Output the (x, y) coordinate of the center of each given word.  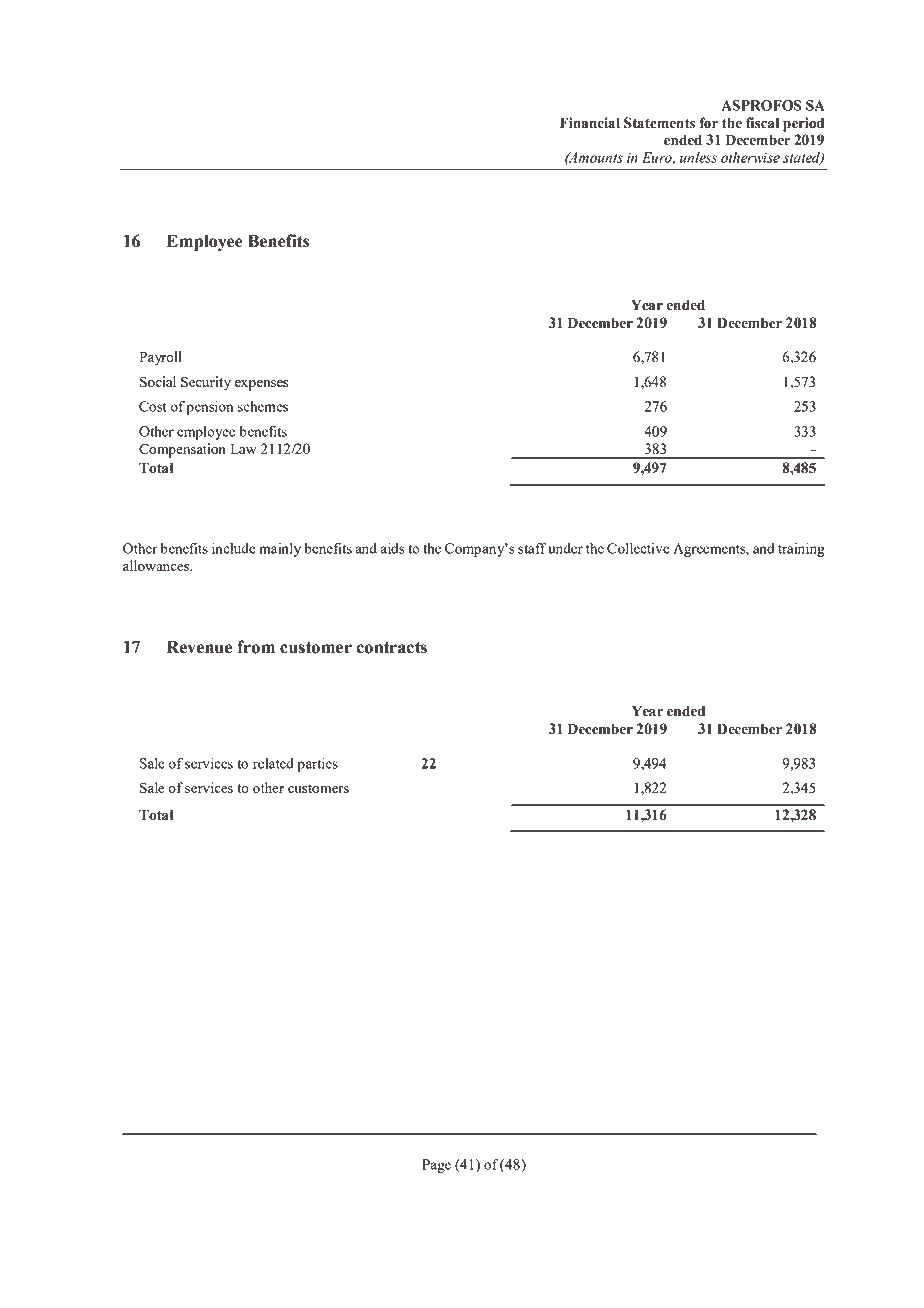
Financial (590, 123)
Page (436, 1166)
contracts (392, 648)
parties (317, 765)
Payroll (160, 358)
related (273, 763)
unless (698, 157)
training (801, 550)
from (256, 647)
